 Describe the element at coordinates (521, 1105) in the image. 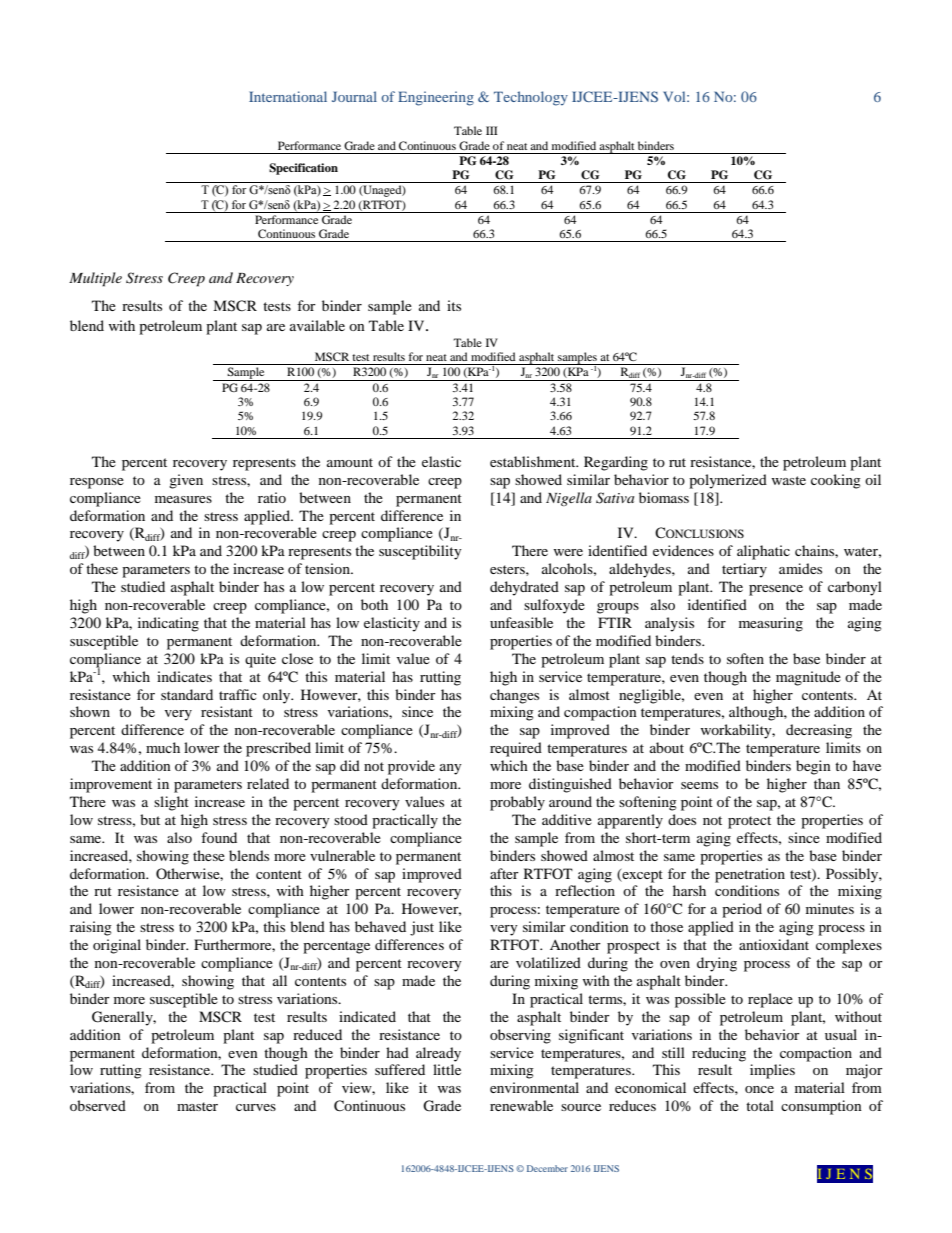

I see `renewable` at that location.
